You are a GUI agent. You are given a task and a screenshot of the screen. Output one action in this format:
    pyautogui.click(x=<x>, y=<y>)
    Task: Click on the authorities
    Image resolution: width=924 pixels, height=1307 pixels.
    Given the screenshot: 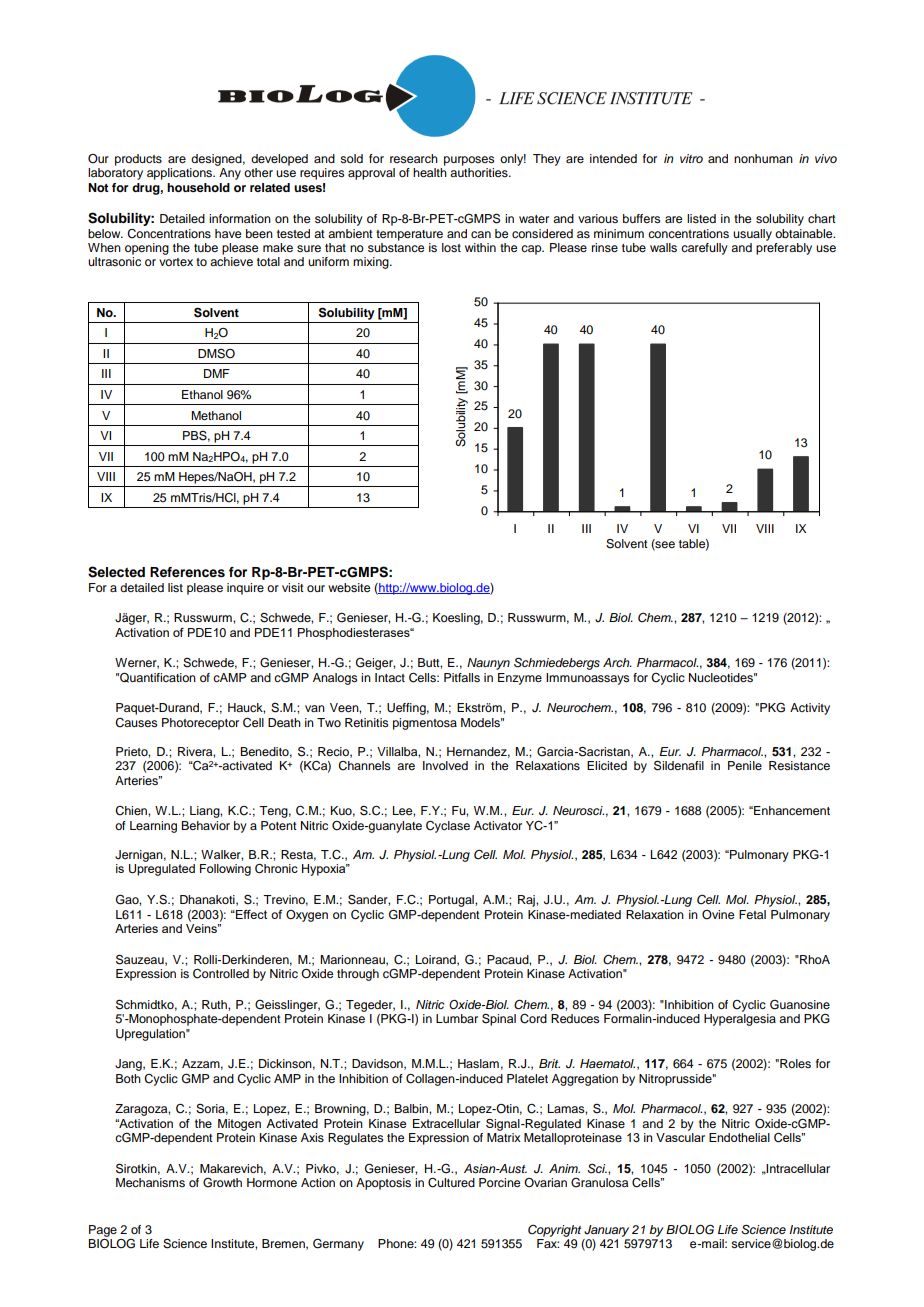 What is the action you would take?
    pyautogui.click(x=480, y=172)
